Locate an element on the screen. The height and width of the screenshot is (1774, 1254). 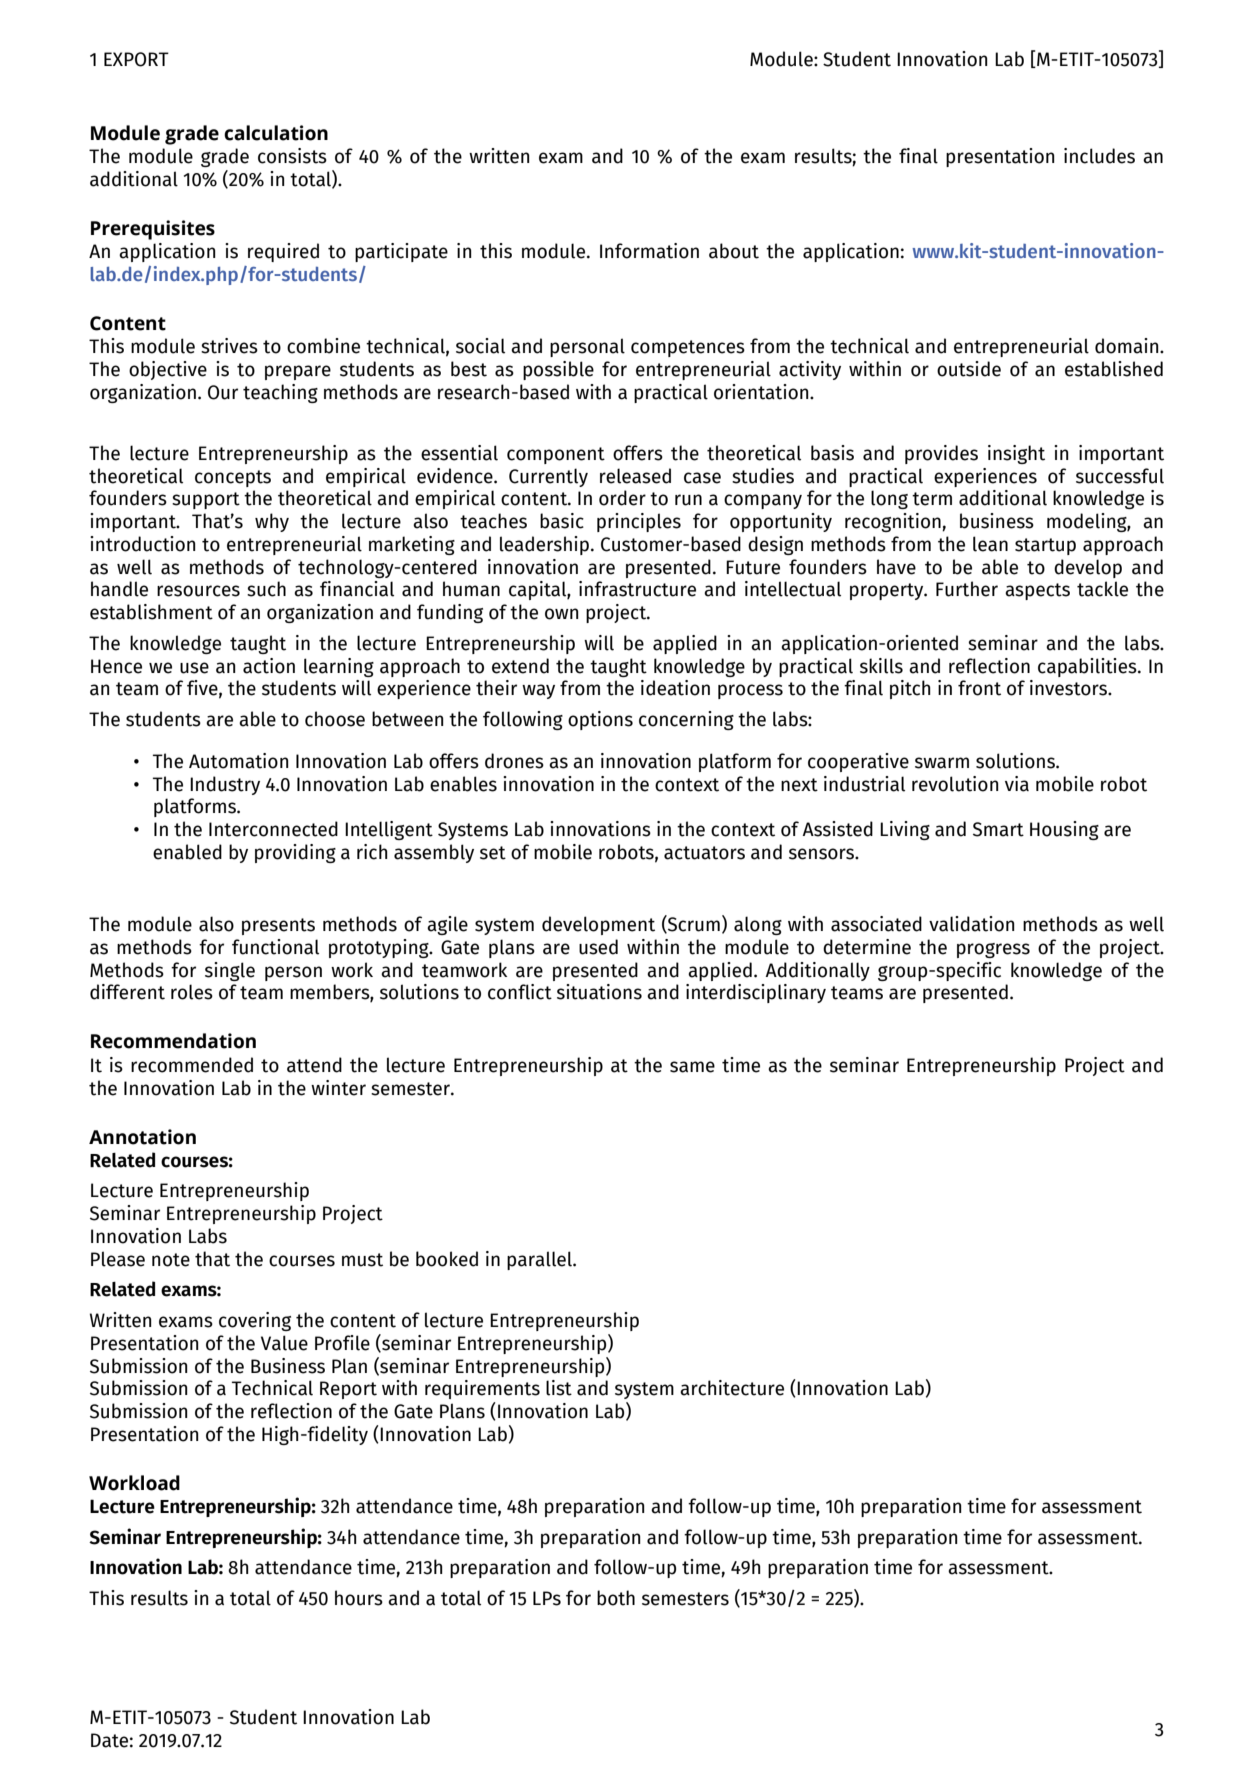
note is located at coordinates (171, 1260).
